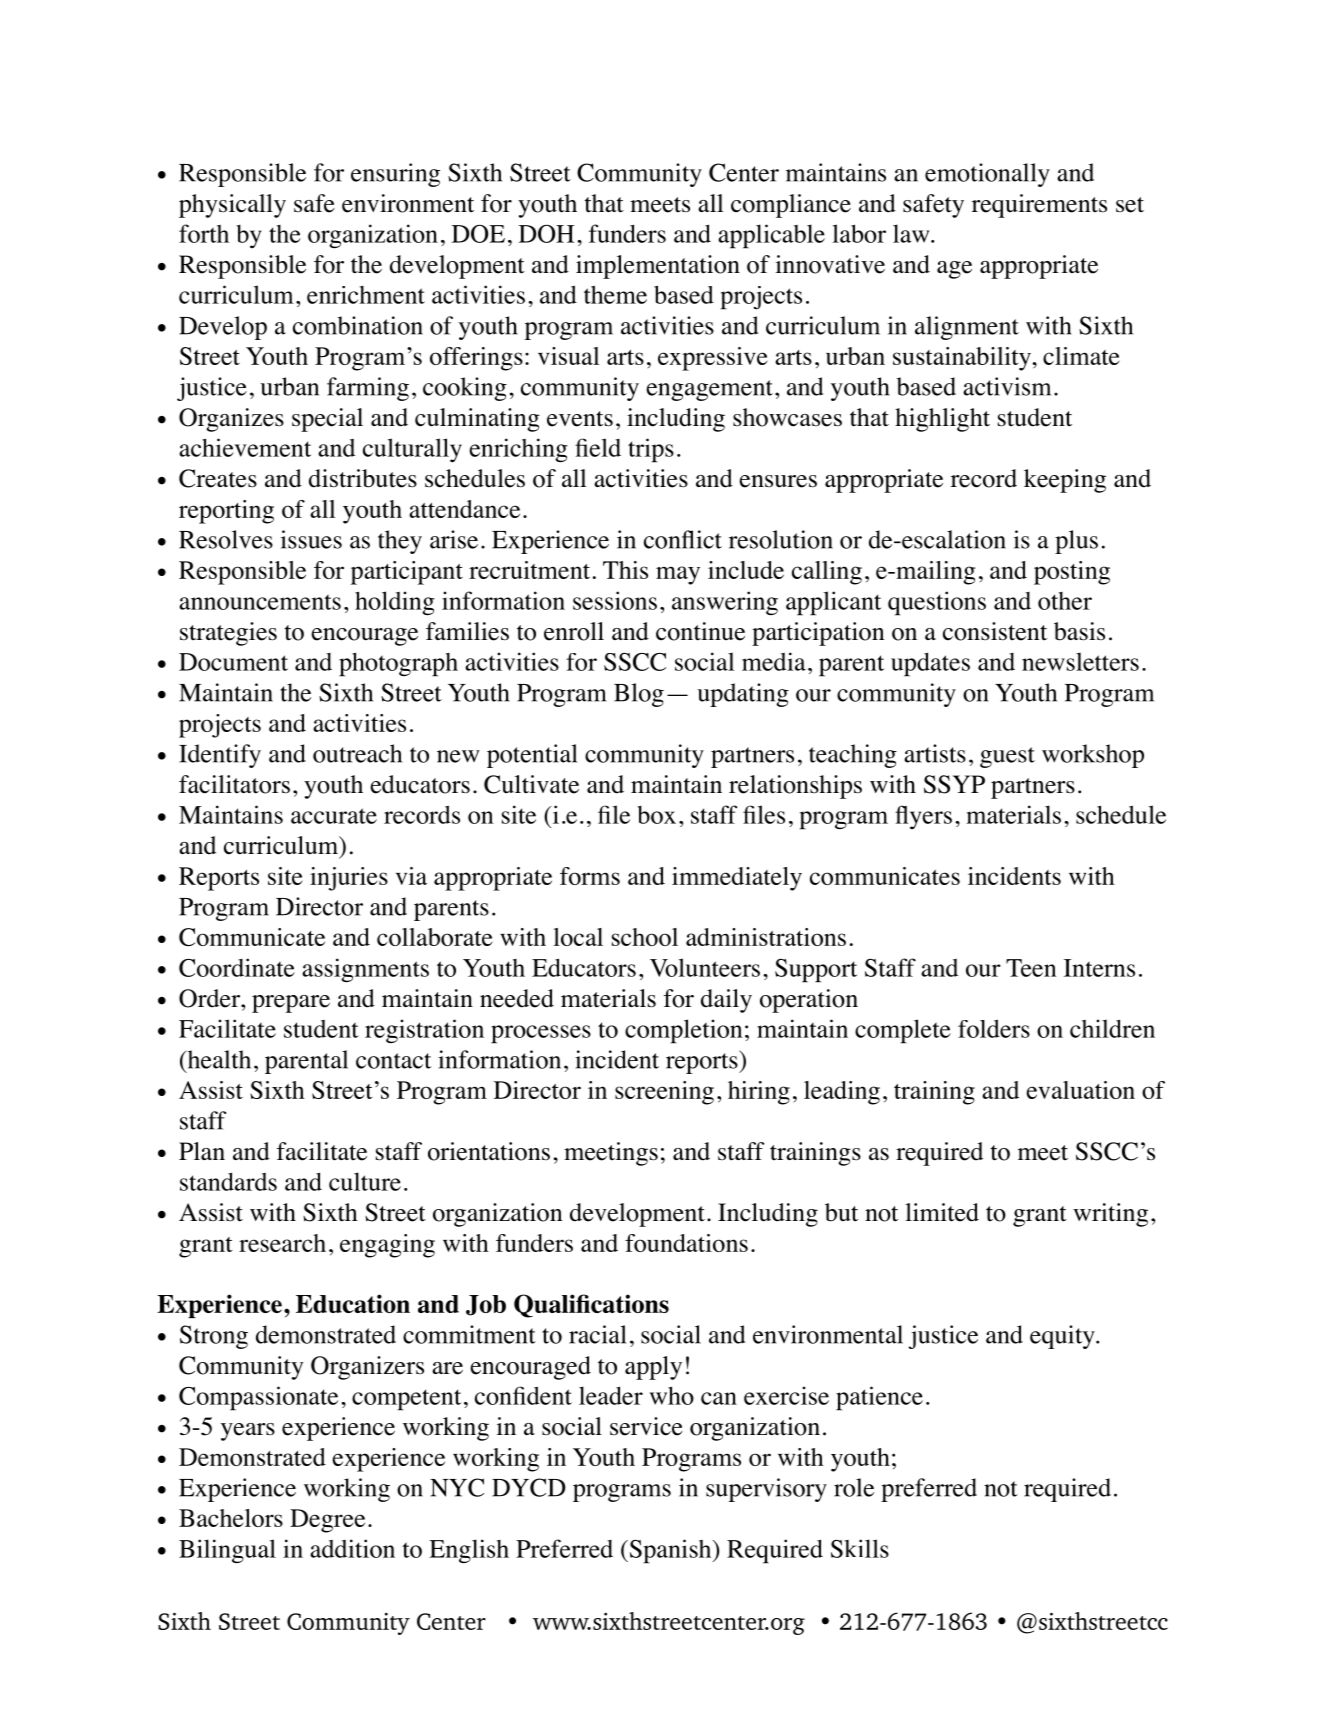  What do you see at coordinates (670, 1551) in the document?
I see `Spanish` at bounding box center [670, 1551].
